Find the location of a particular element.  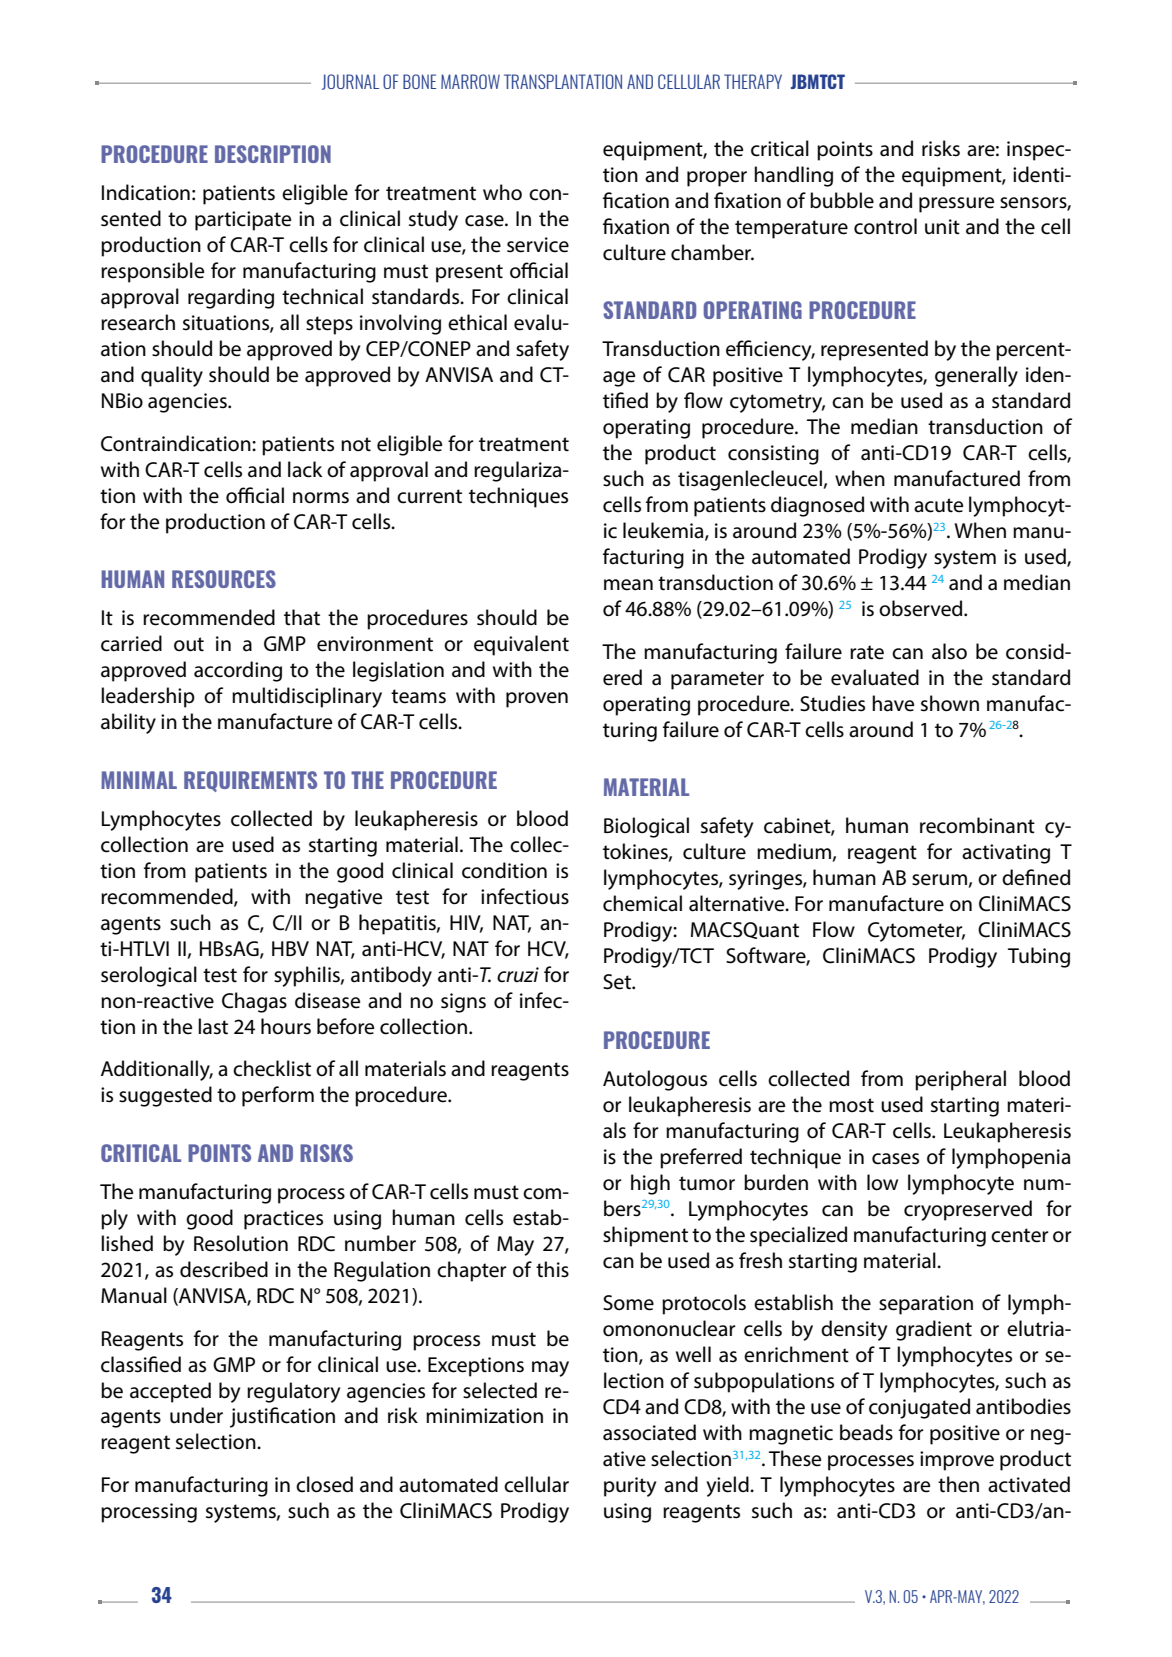

associated is located at coordinates (649, 1432).
